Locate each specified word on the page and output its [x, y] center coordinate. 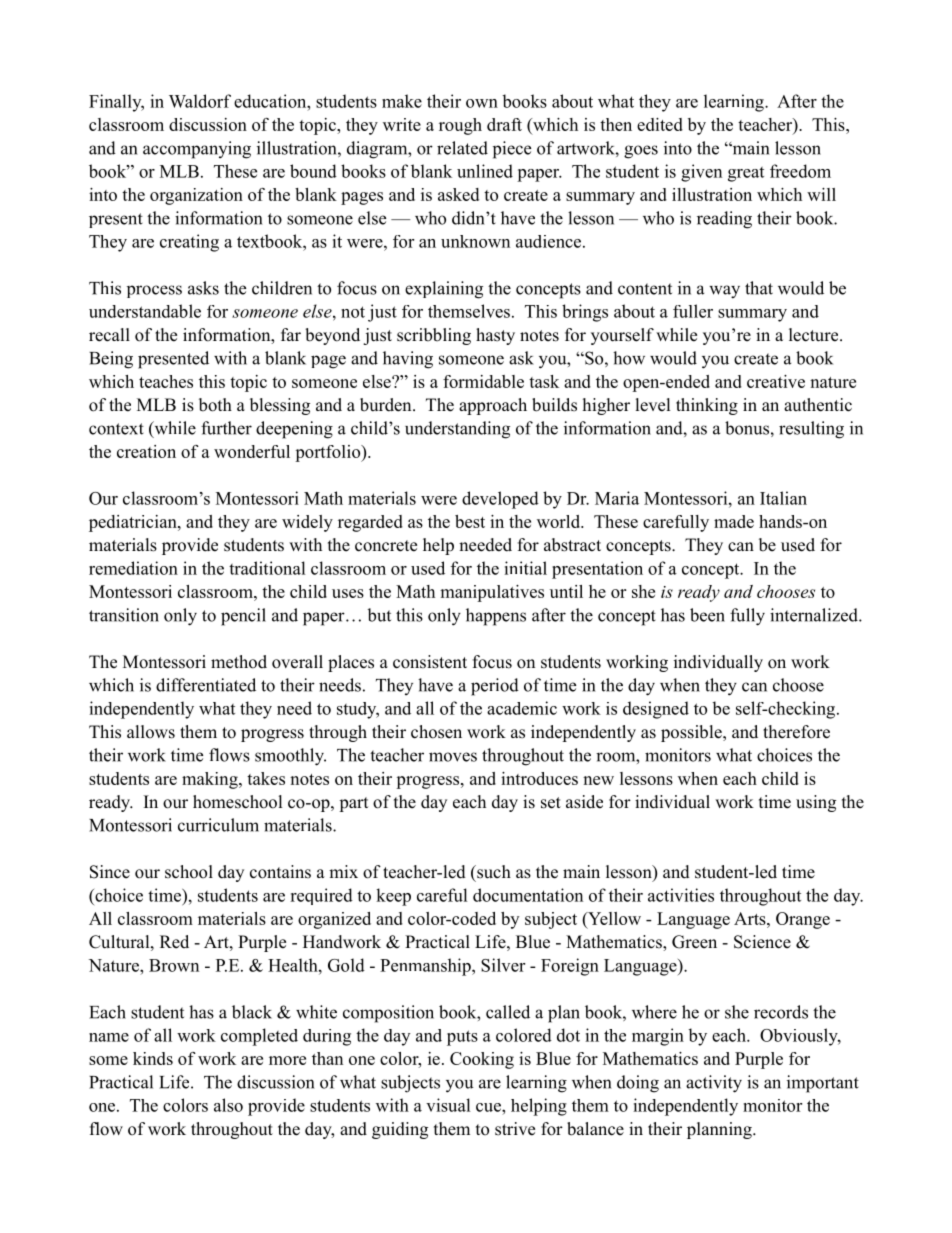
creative [776, 381]
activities [681, 895]
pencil [243, 617]
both [215, 405]
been [707, 615]
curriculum [218, 825]
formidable [483, 381]
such [493, 872]
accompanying [197, 150]
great [746, 174]
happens [496, 617]
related [462, 148]
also [228, 1105]
